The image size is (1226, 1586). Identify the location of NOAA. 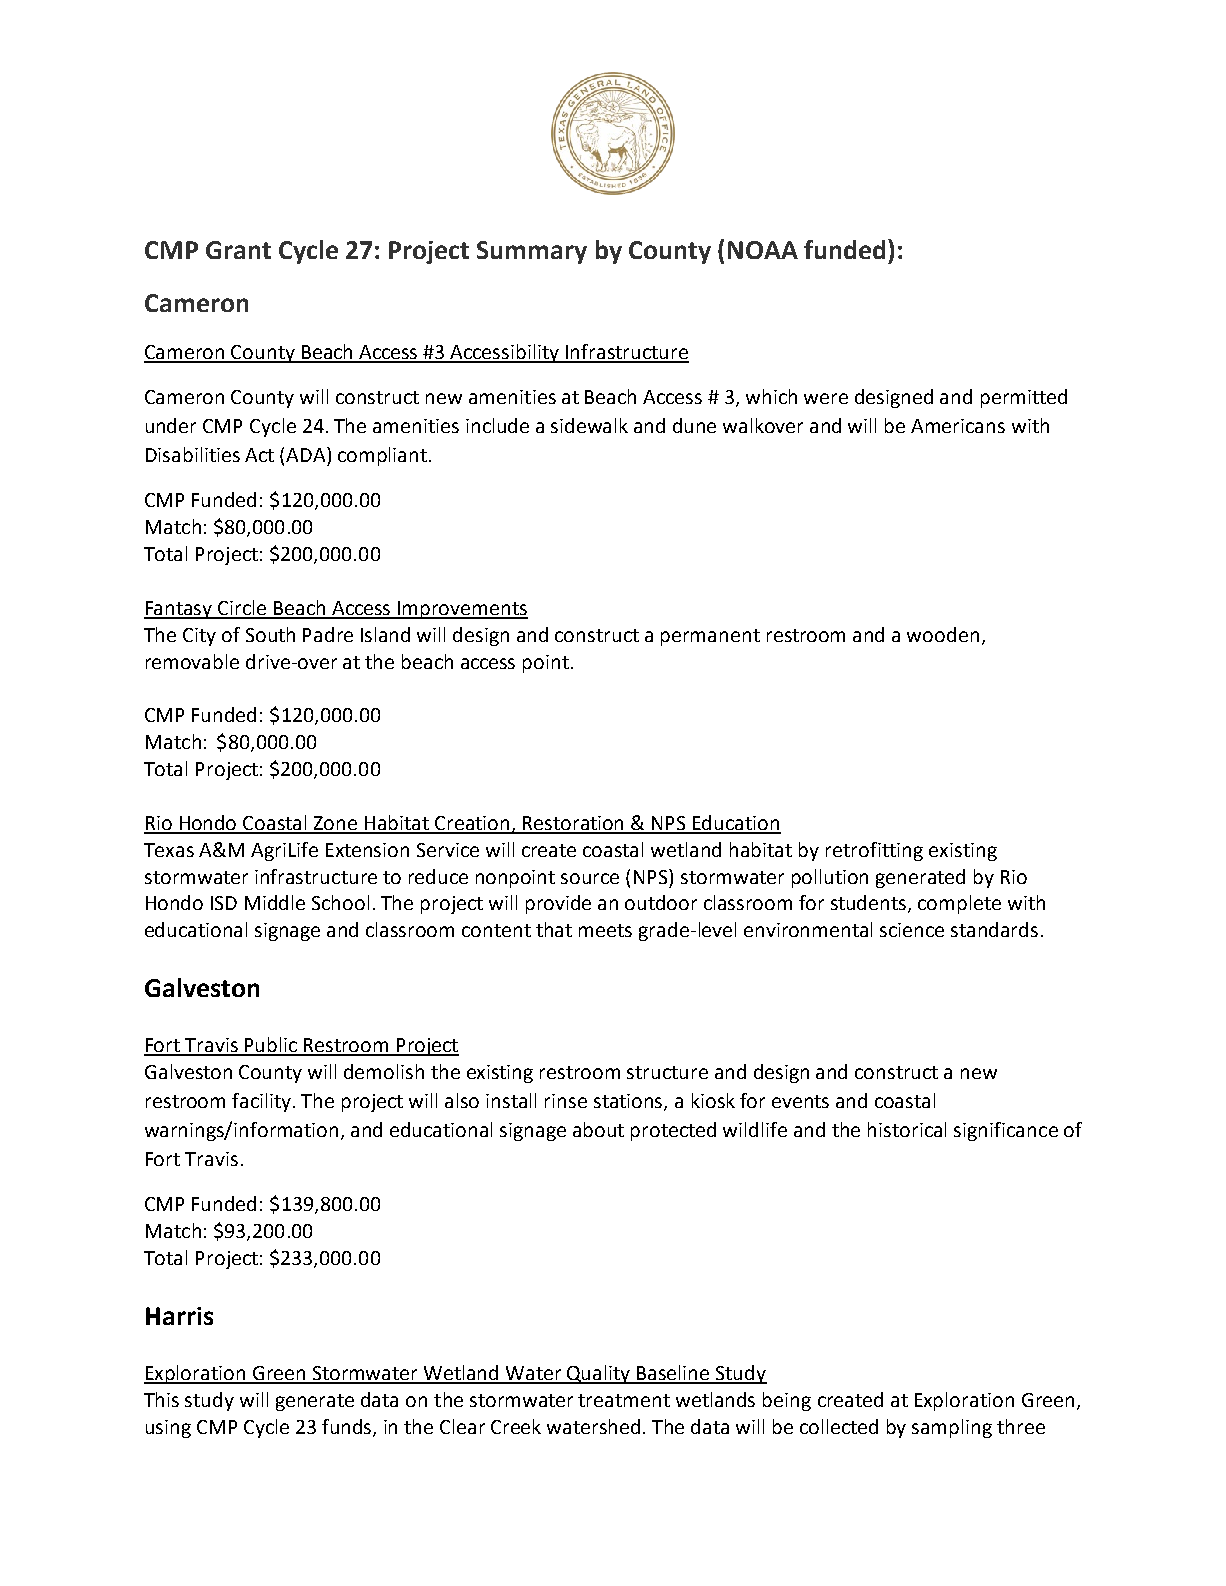
(763, 250).
